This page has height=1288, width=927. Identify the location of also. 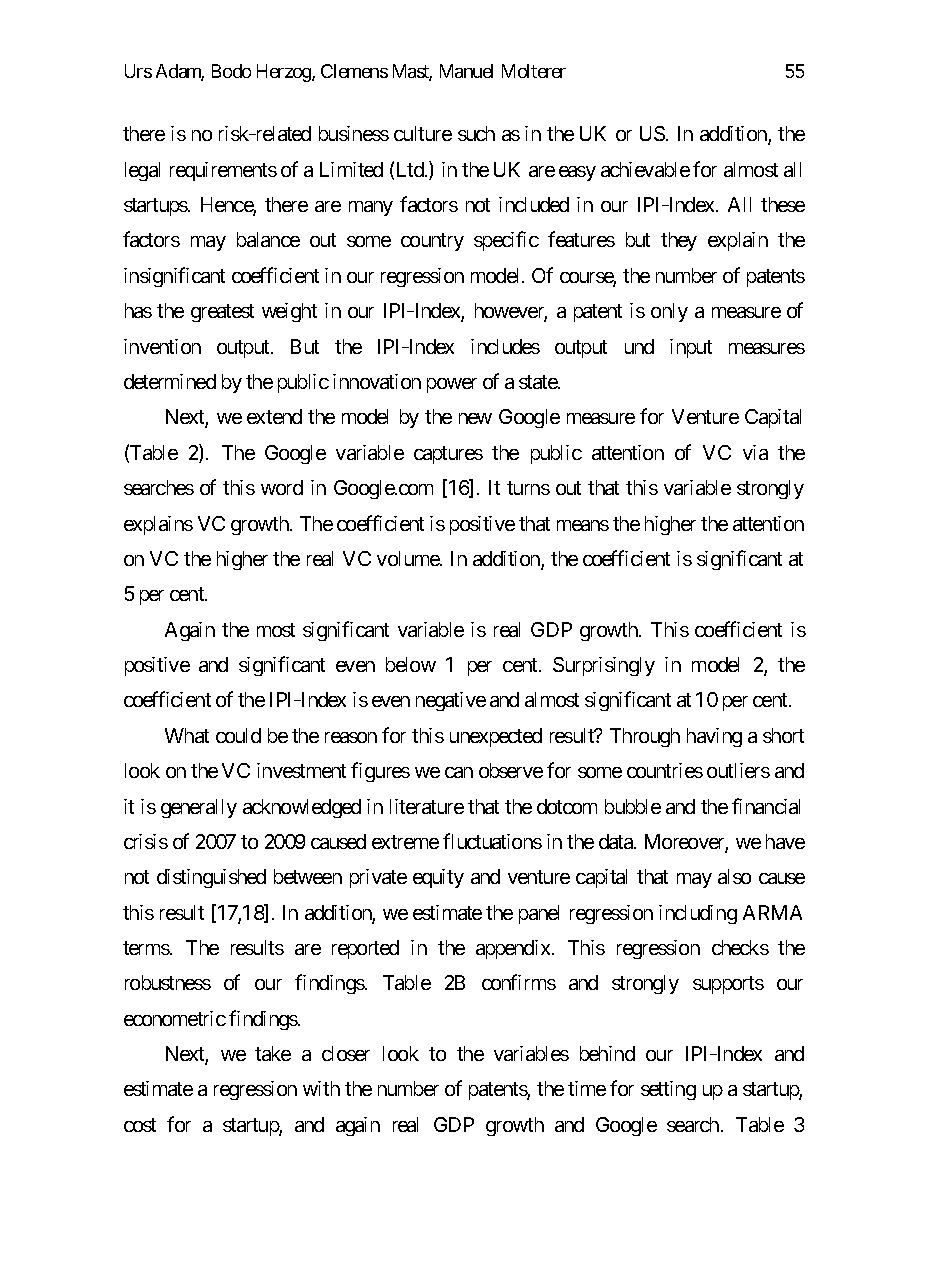
(734, 876).
